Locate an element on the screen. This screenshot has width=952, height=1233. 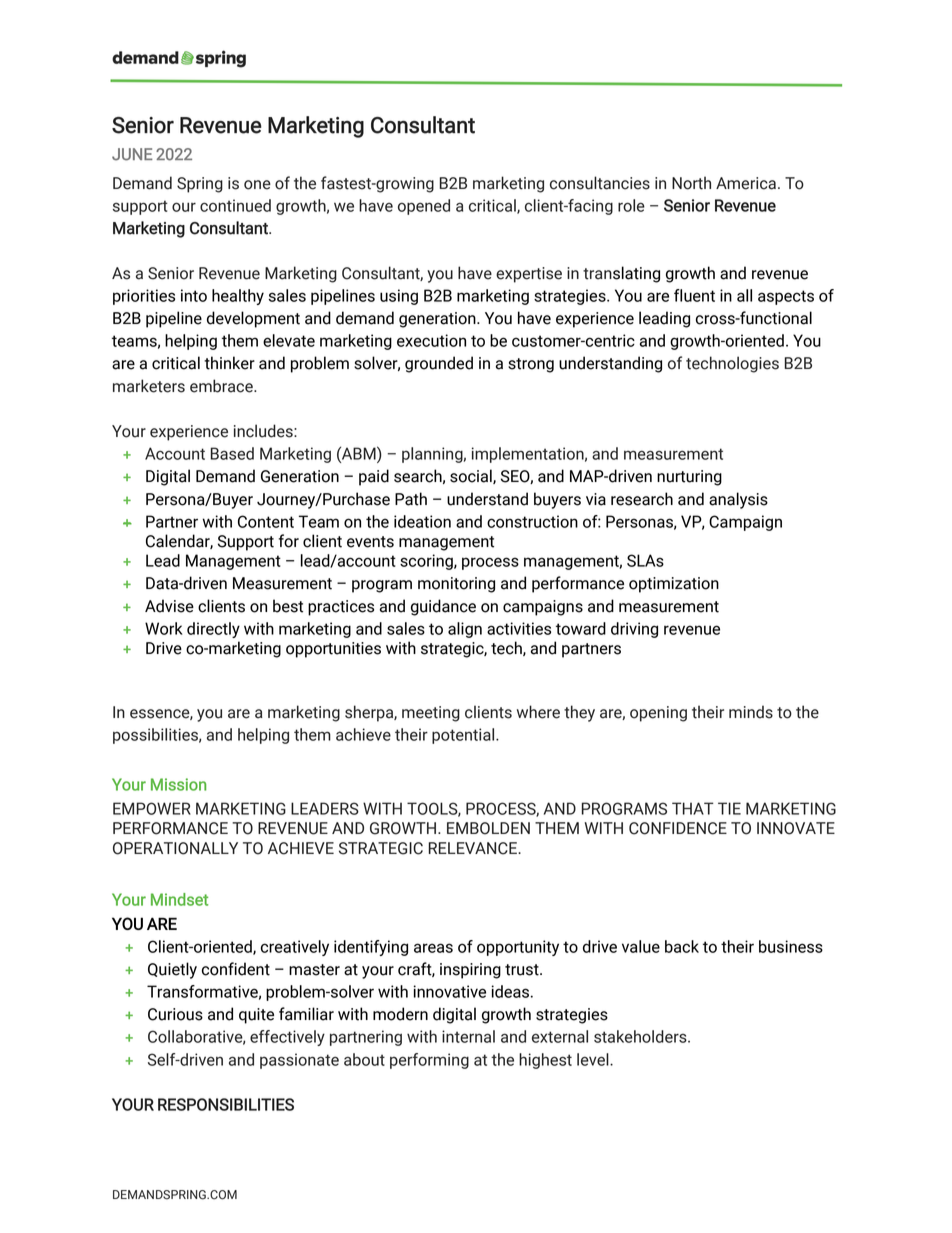
directly is located at coordinates (213, 630).
